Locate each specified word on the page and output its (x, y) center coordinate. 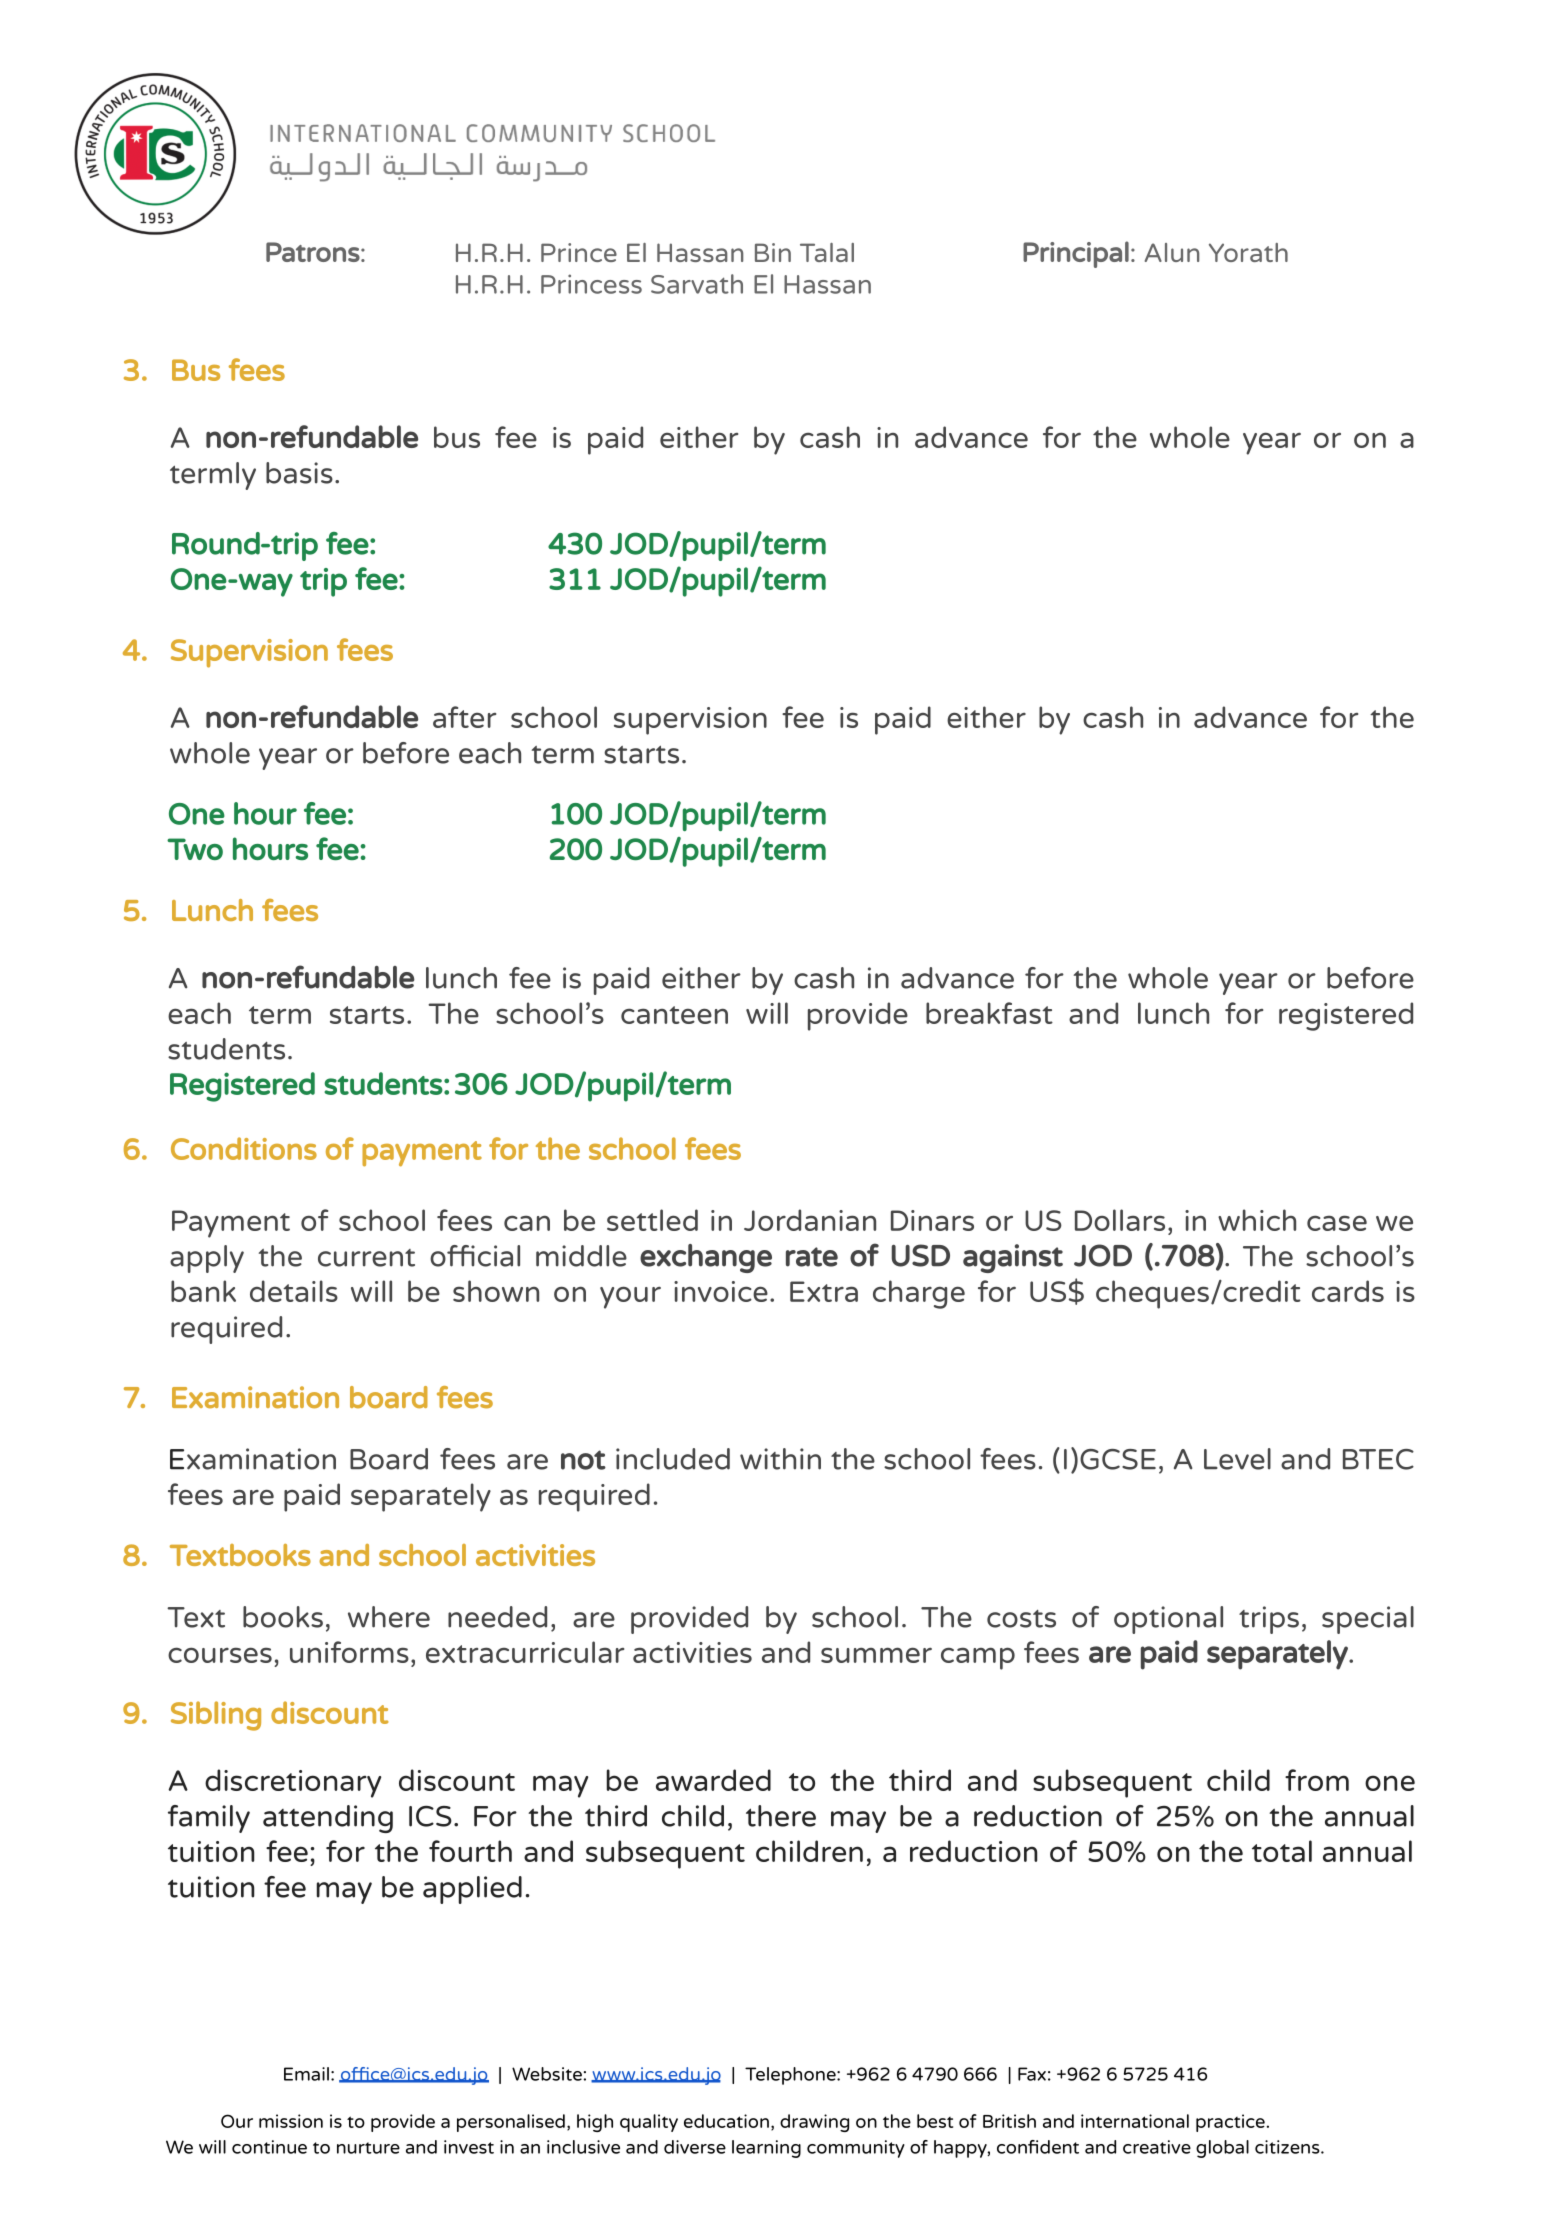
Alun (1172, 252)
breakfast (989, 1013)
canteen (674, 1015)
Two (195, 849)
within (780, 1459)
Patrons (313, 252)
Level (1237, 1459)
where (389, 1617)
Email (306, 2074)
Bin (773, 252)
